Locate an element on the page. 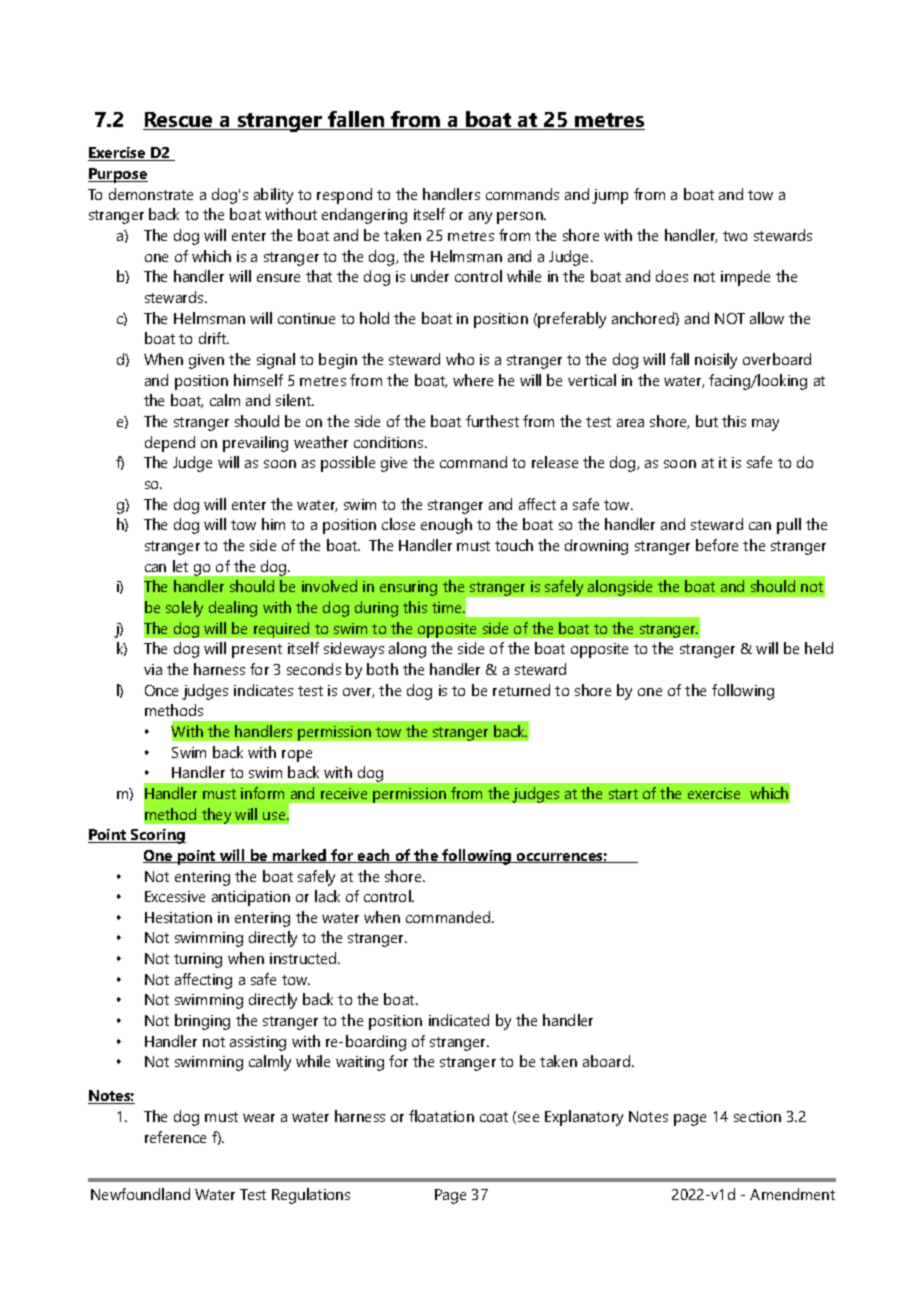  any is located at coordinates (480, 218).
